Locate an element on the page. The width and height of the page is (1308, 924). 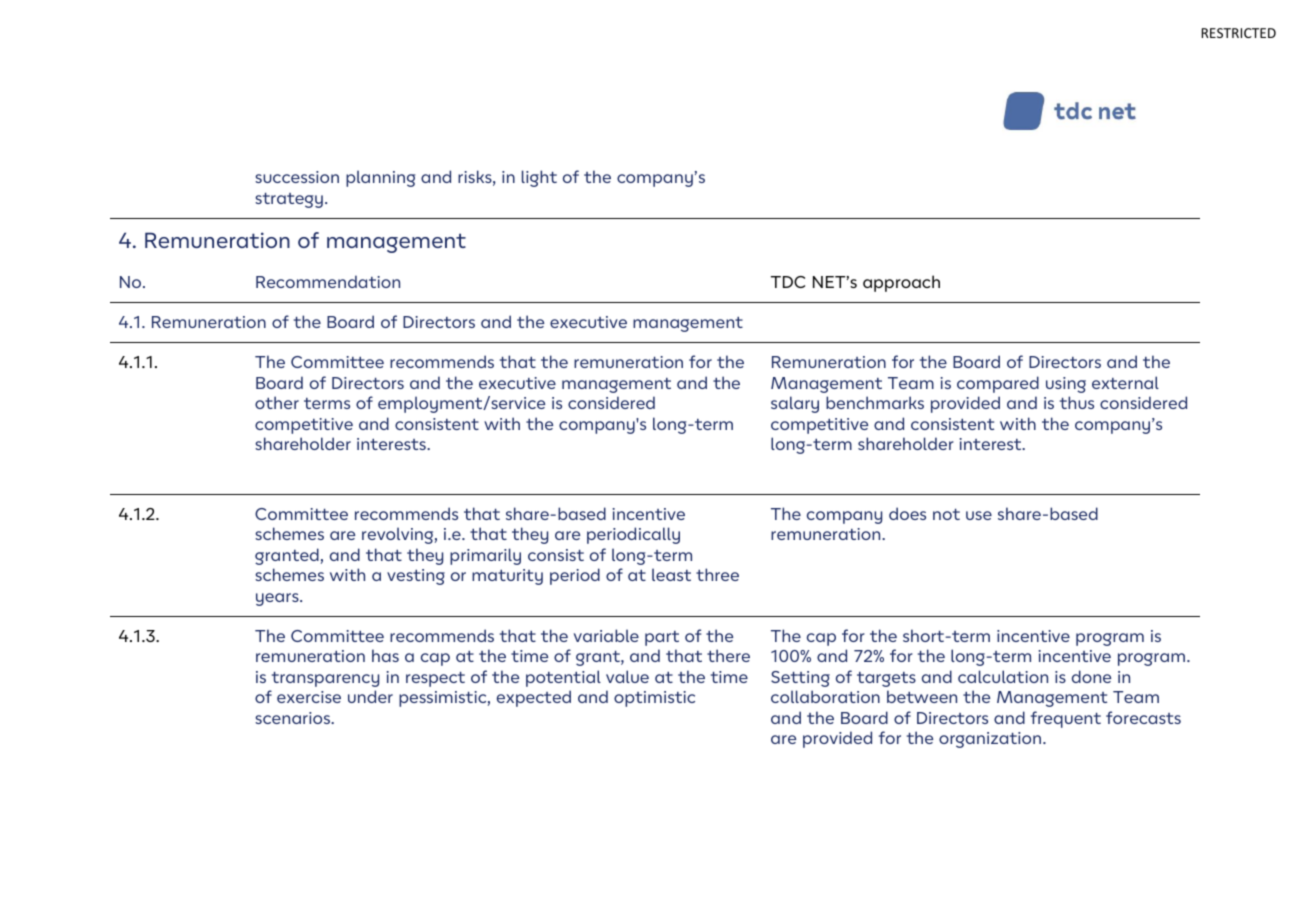
planning is located at coordinates (380, 178).
